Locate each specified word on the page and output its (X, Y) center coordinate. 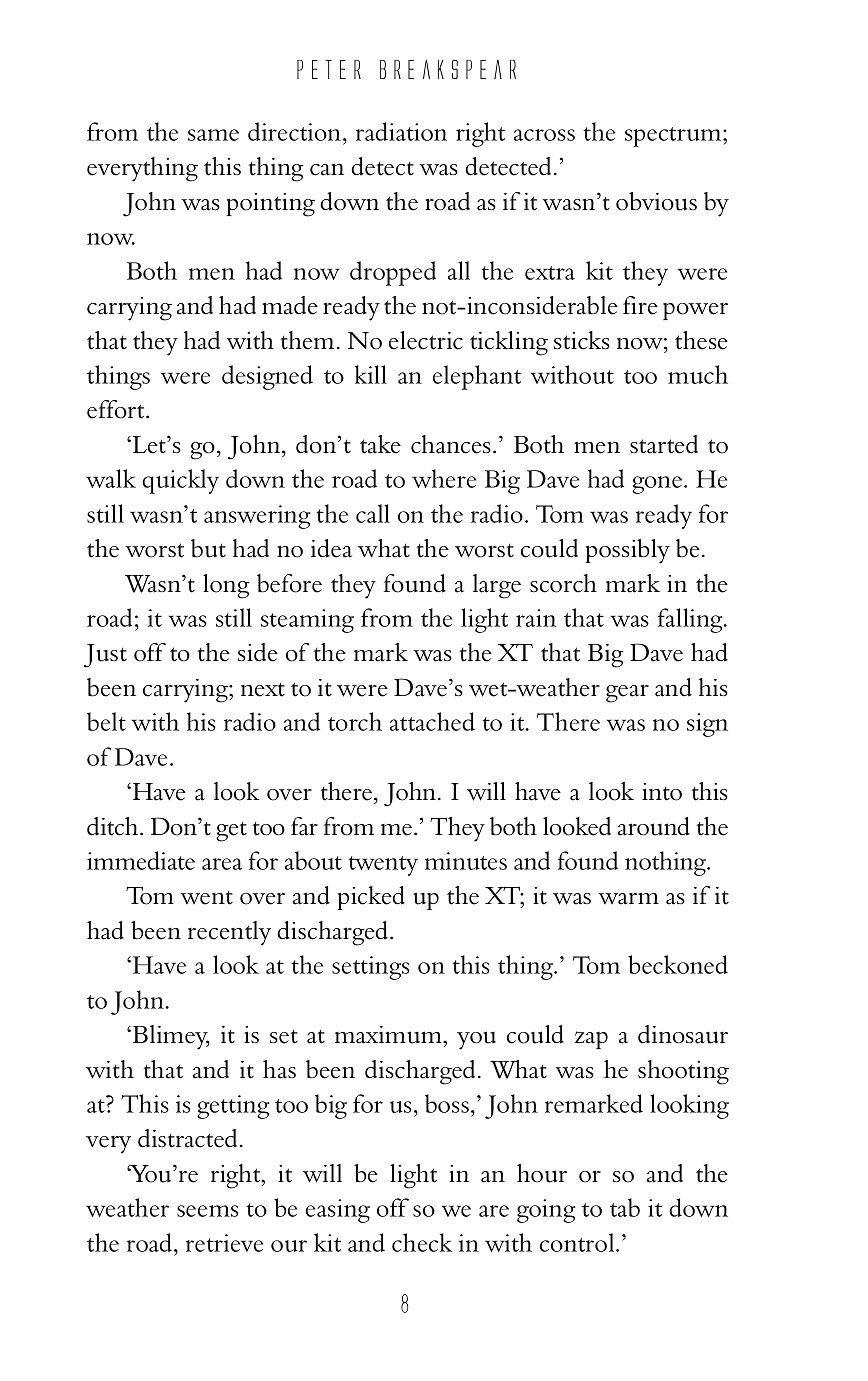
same (213, 135)
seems (208, 1211)
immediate (141, 860)
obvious (656, 201)
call (373, 513)
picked (371, 898)
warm (628, 898)
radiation (401, 131)
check (422, 1242)
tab (625, 1207)
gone (657, 485)
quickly (180, 481)
